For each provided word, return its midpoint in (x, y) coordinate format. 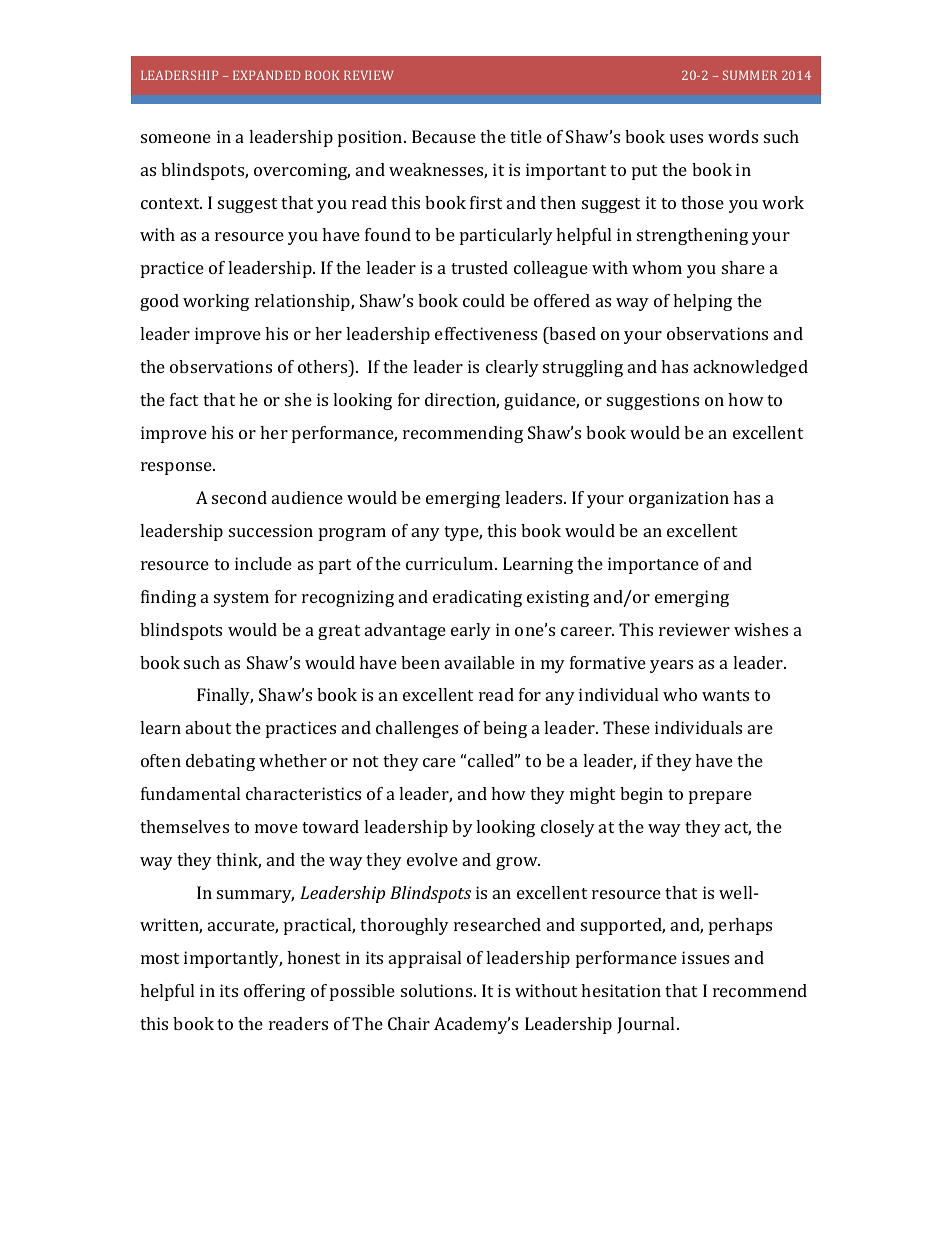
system (241, 599)
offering (274, 992)
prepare (720, 797)
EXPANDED (267, 75)
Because (444, 136)
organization (679, 499)
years (671, 666)
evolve (432, 859)
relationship (303, 302)
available (480, 662)
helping (702, 302)
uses (686, 138)
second (239, 497)
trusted (479, 267)
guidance (541, 401)
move (276, 828)
